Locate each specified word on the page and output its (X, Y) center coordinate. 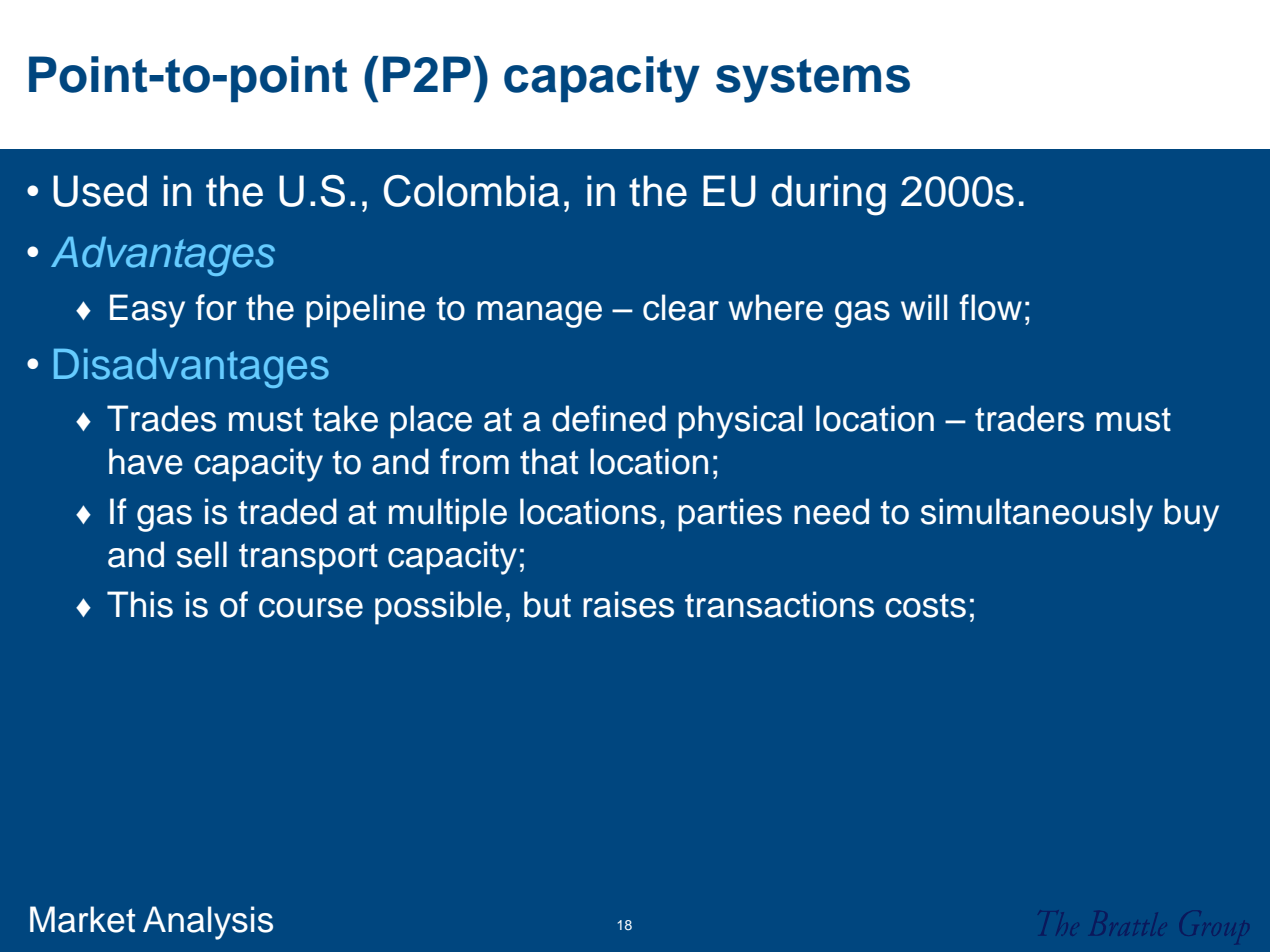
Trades (161, 418)
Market (82, 919)
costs (925, 606)
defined (609, 418)
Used (100, 191)
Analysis (208, 923)
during (828, 195)
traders (1029, 418)
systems (813, 81)
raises (628, 604)
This (140, 604)
